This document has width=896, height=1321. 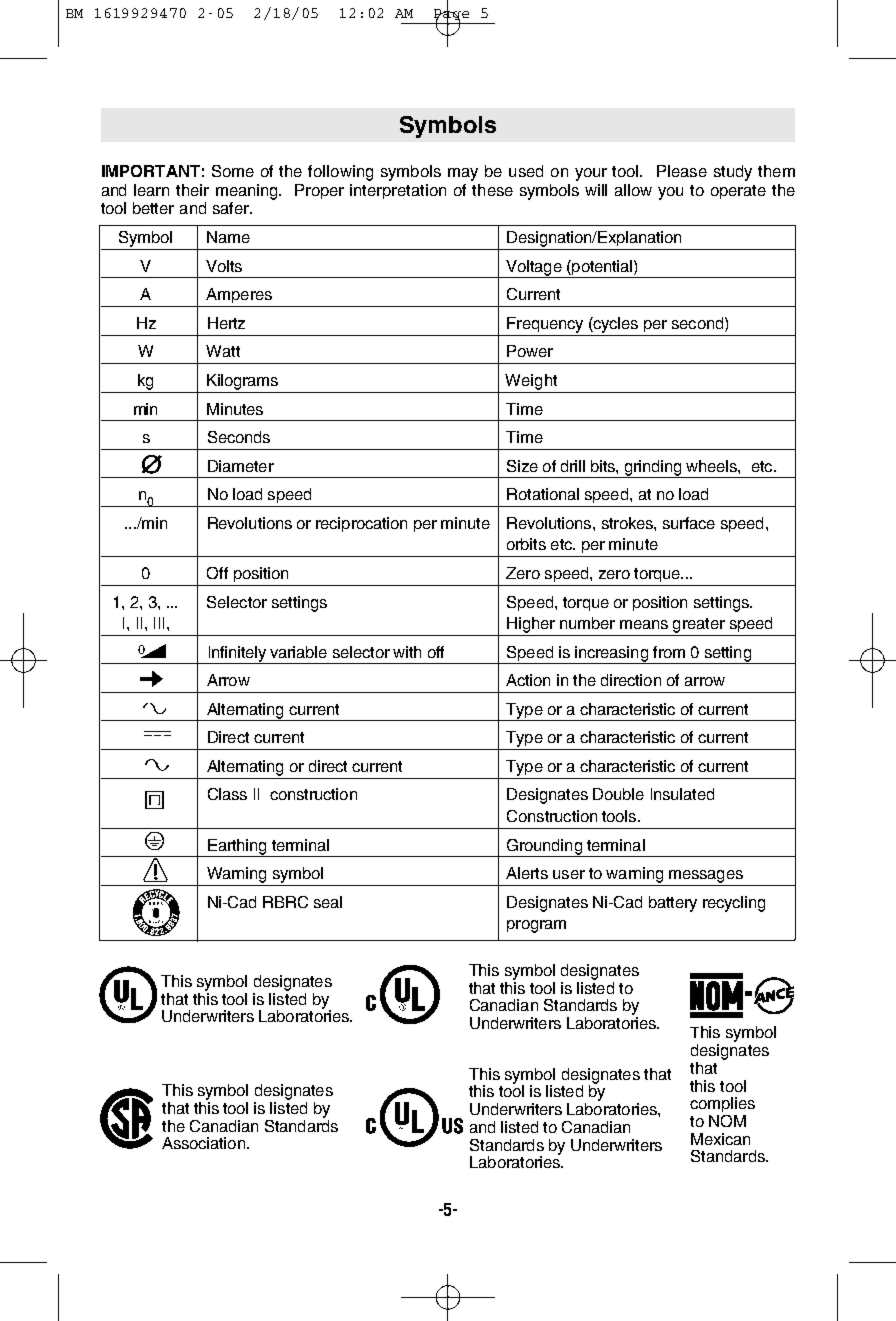 What do you see at coordinates (203, 1143) in the document?
I see `Association` at bounding box center [203, 1143].
